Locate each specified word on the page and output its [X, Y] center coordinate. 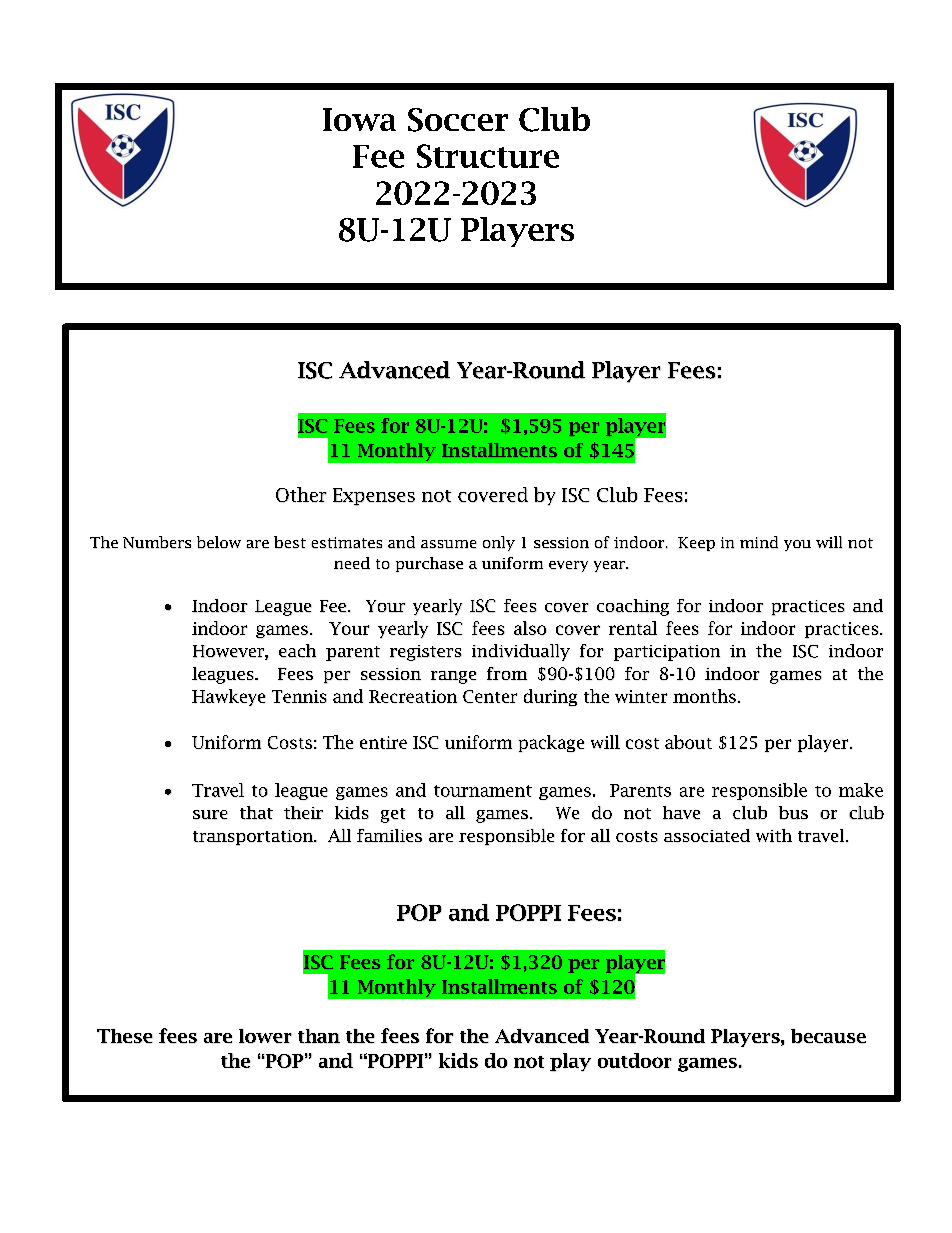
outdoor [635, 1060]
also [530, 628]
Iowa [359, 119]
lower [265, 1036]
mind [759, 542]
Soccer [458, 120]
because [828, 1036]
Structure [488, 156]
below [219, 542]
